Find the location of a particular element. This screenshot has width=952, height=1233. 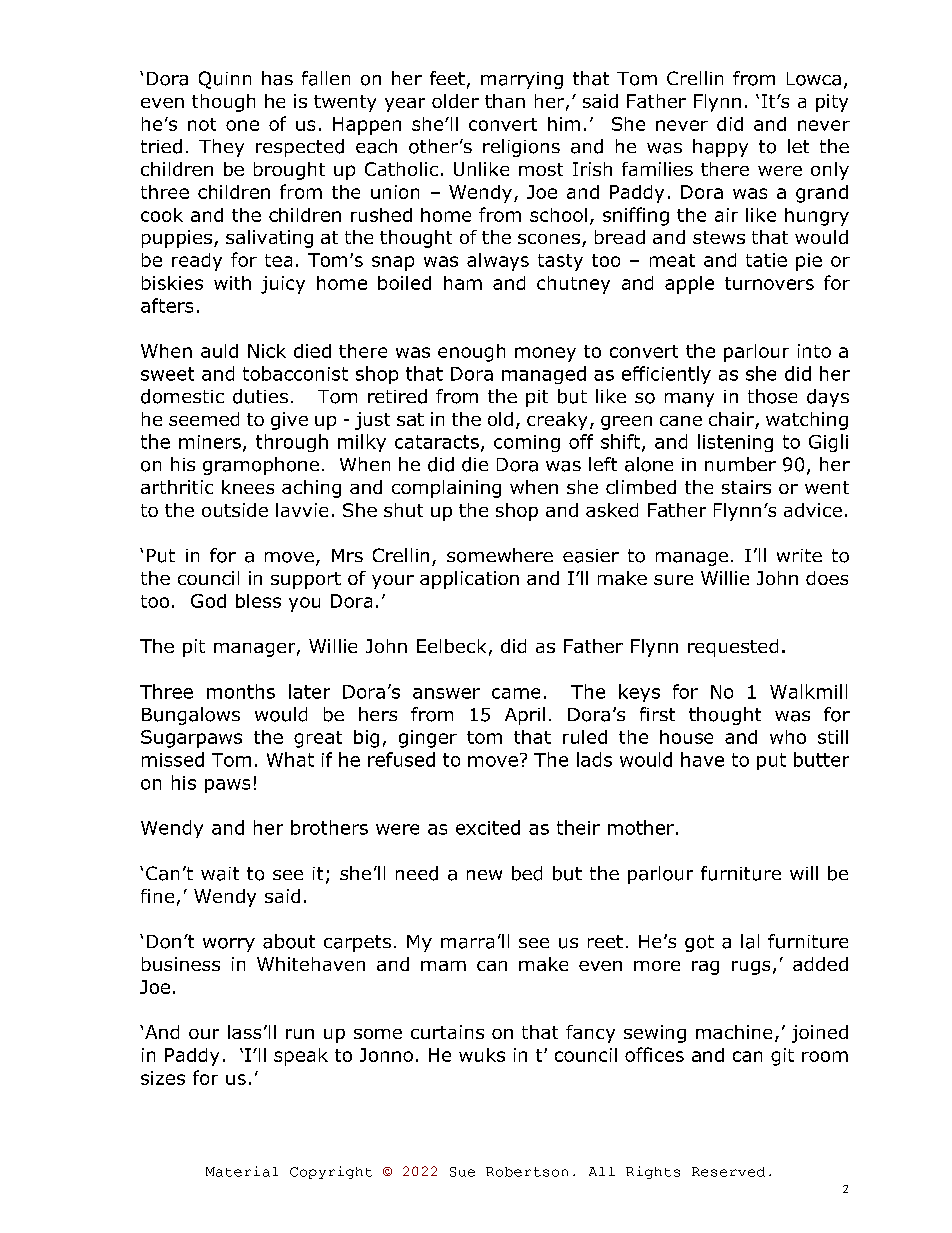

number is located at coordinates (740, 464).
